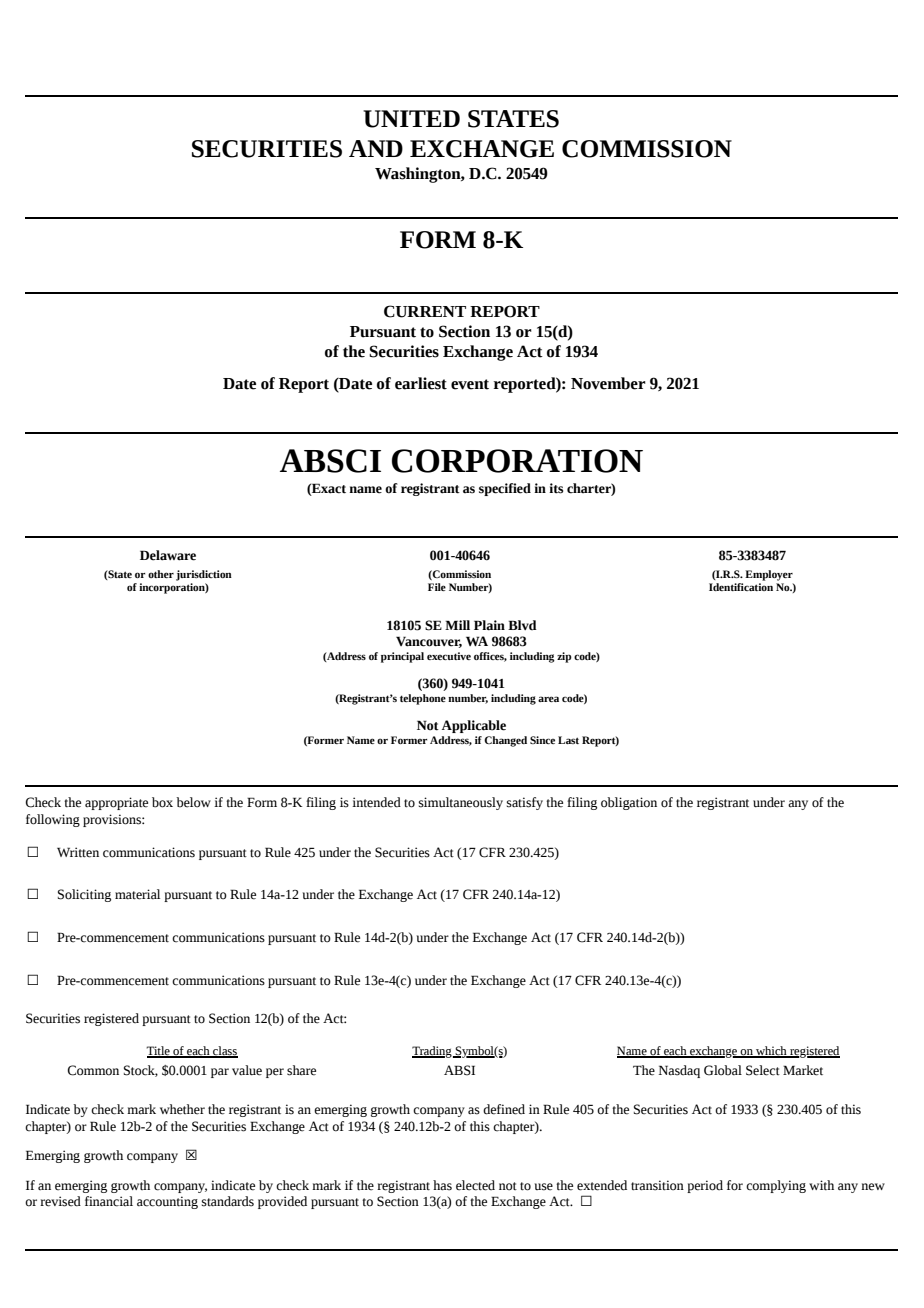  Describe the element at coordinates (776, 1186) in the screenshot. I see `complying` at that location.
